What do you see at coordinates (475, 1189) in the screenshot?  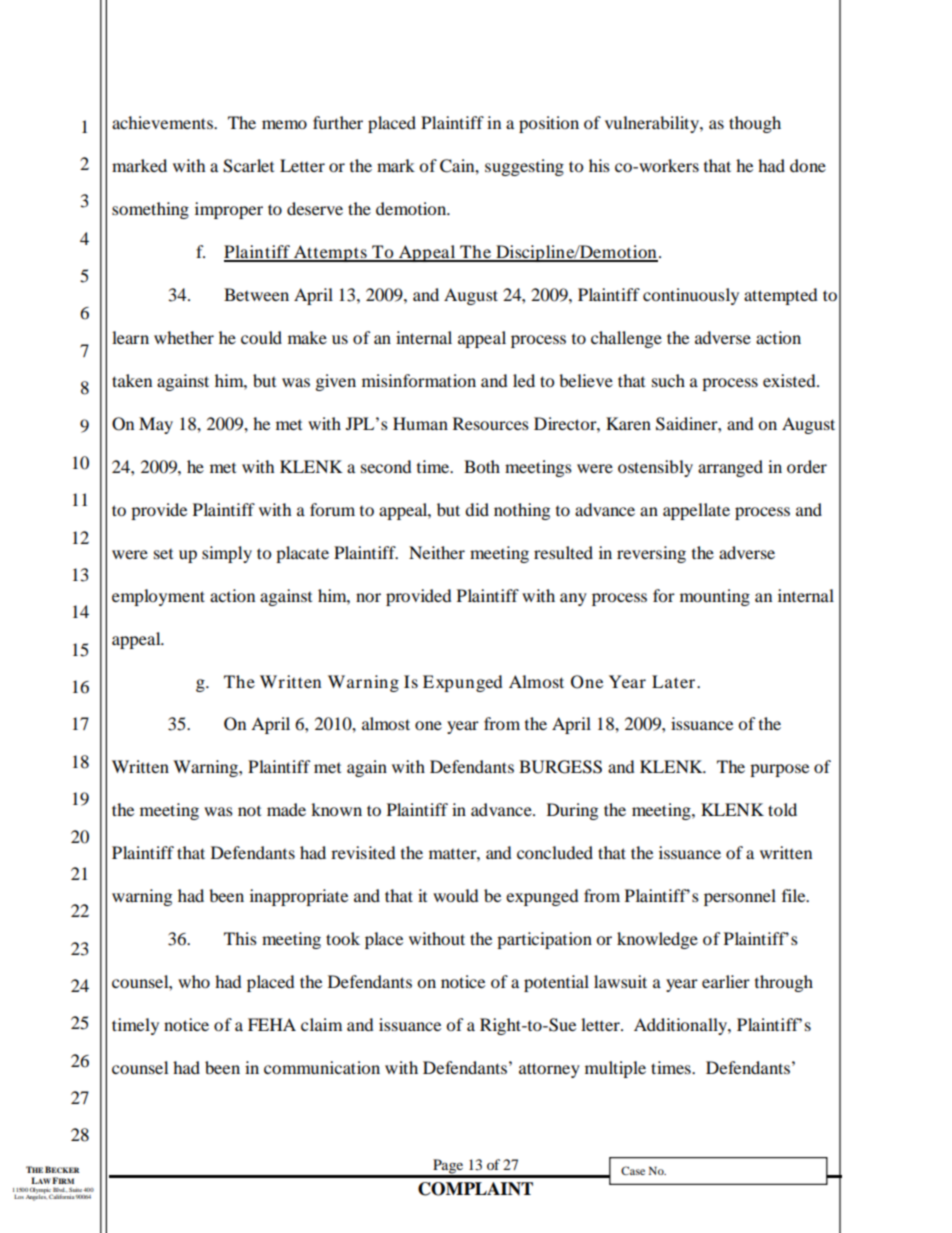 I see `COMPLAINT` at bounding box center [475, 1189].
